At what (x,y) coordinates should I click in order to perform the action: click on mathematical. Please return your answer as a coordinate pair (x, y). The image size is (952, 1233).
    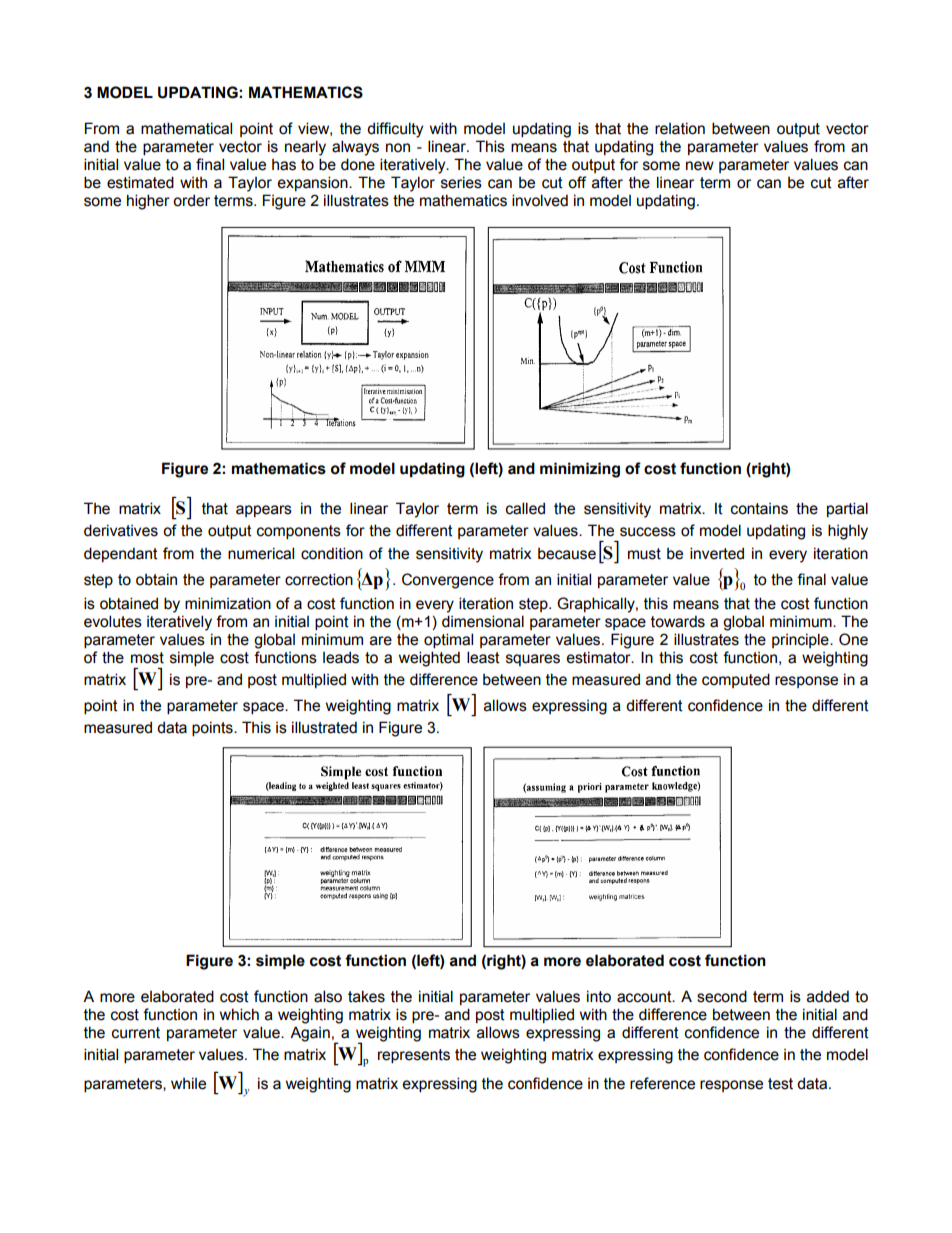
    Looking at the image, I should click on (186, 128).
